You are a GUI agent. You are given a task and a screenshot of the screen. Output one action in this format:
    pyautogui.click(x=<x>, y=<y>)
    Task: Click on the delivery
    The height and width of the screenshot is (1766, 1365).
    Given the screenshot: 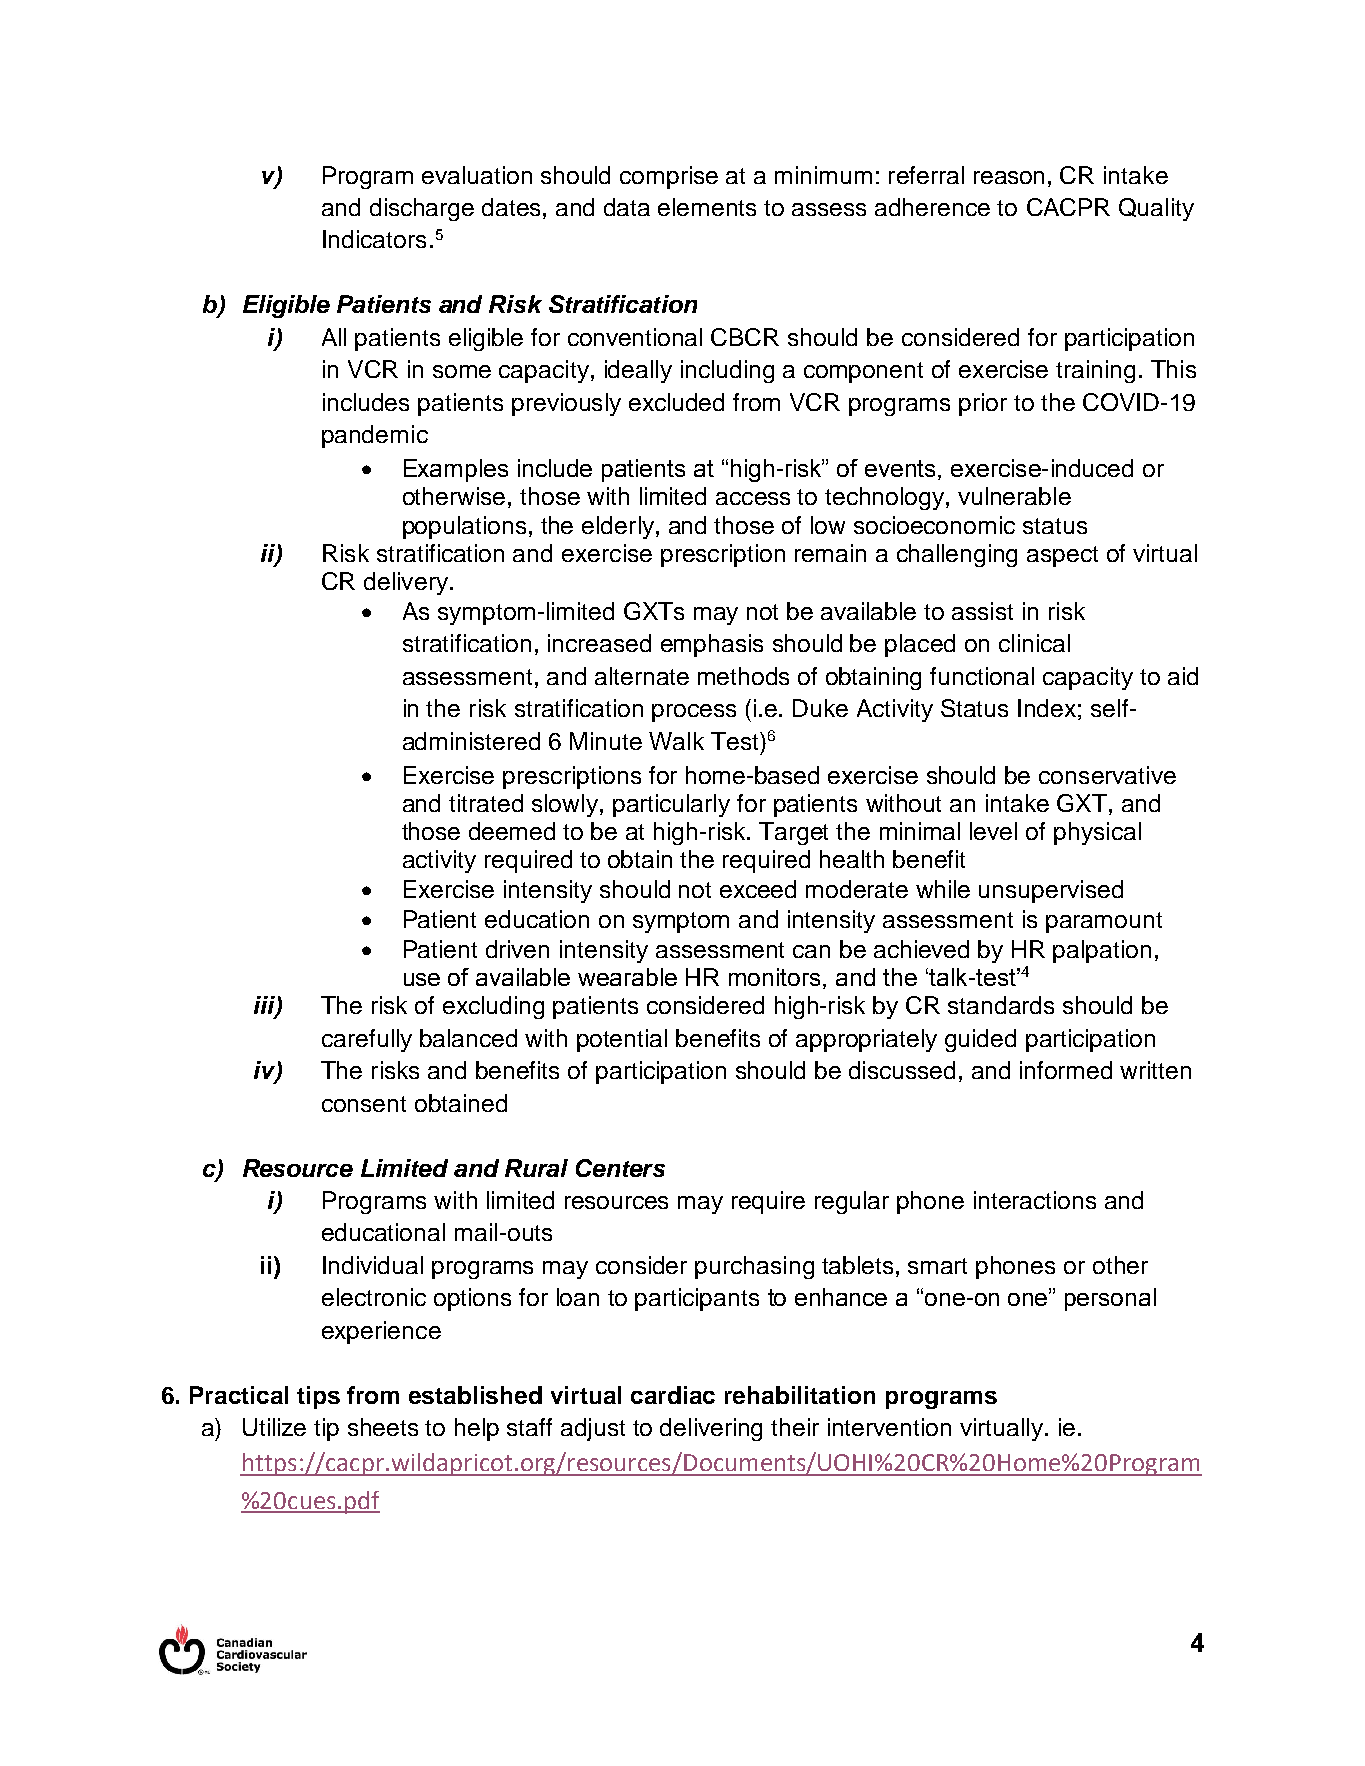 What is the action you would take?
    pyautogui.click(x=406, y=583)
